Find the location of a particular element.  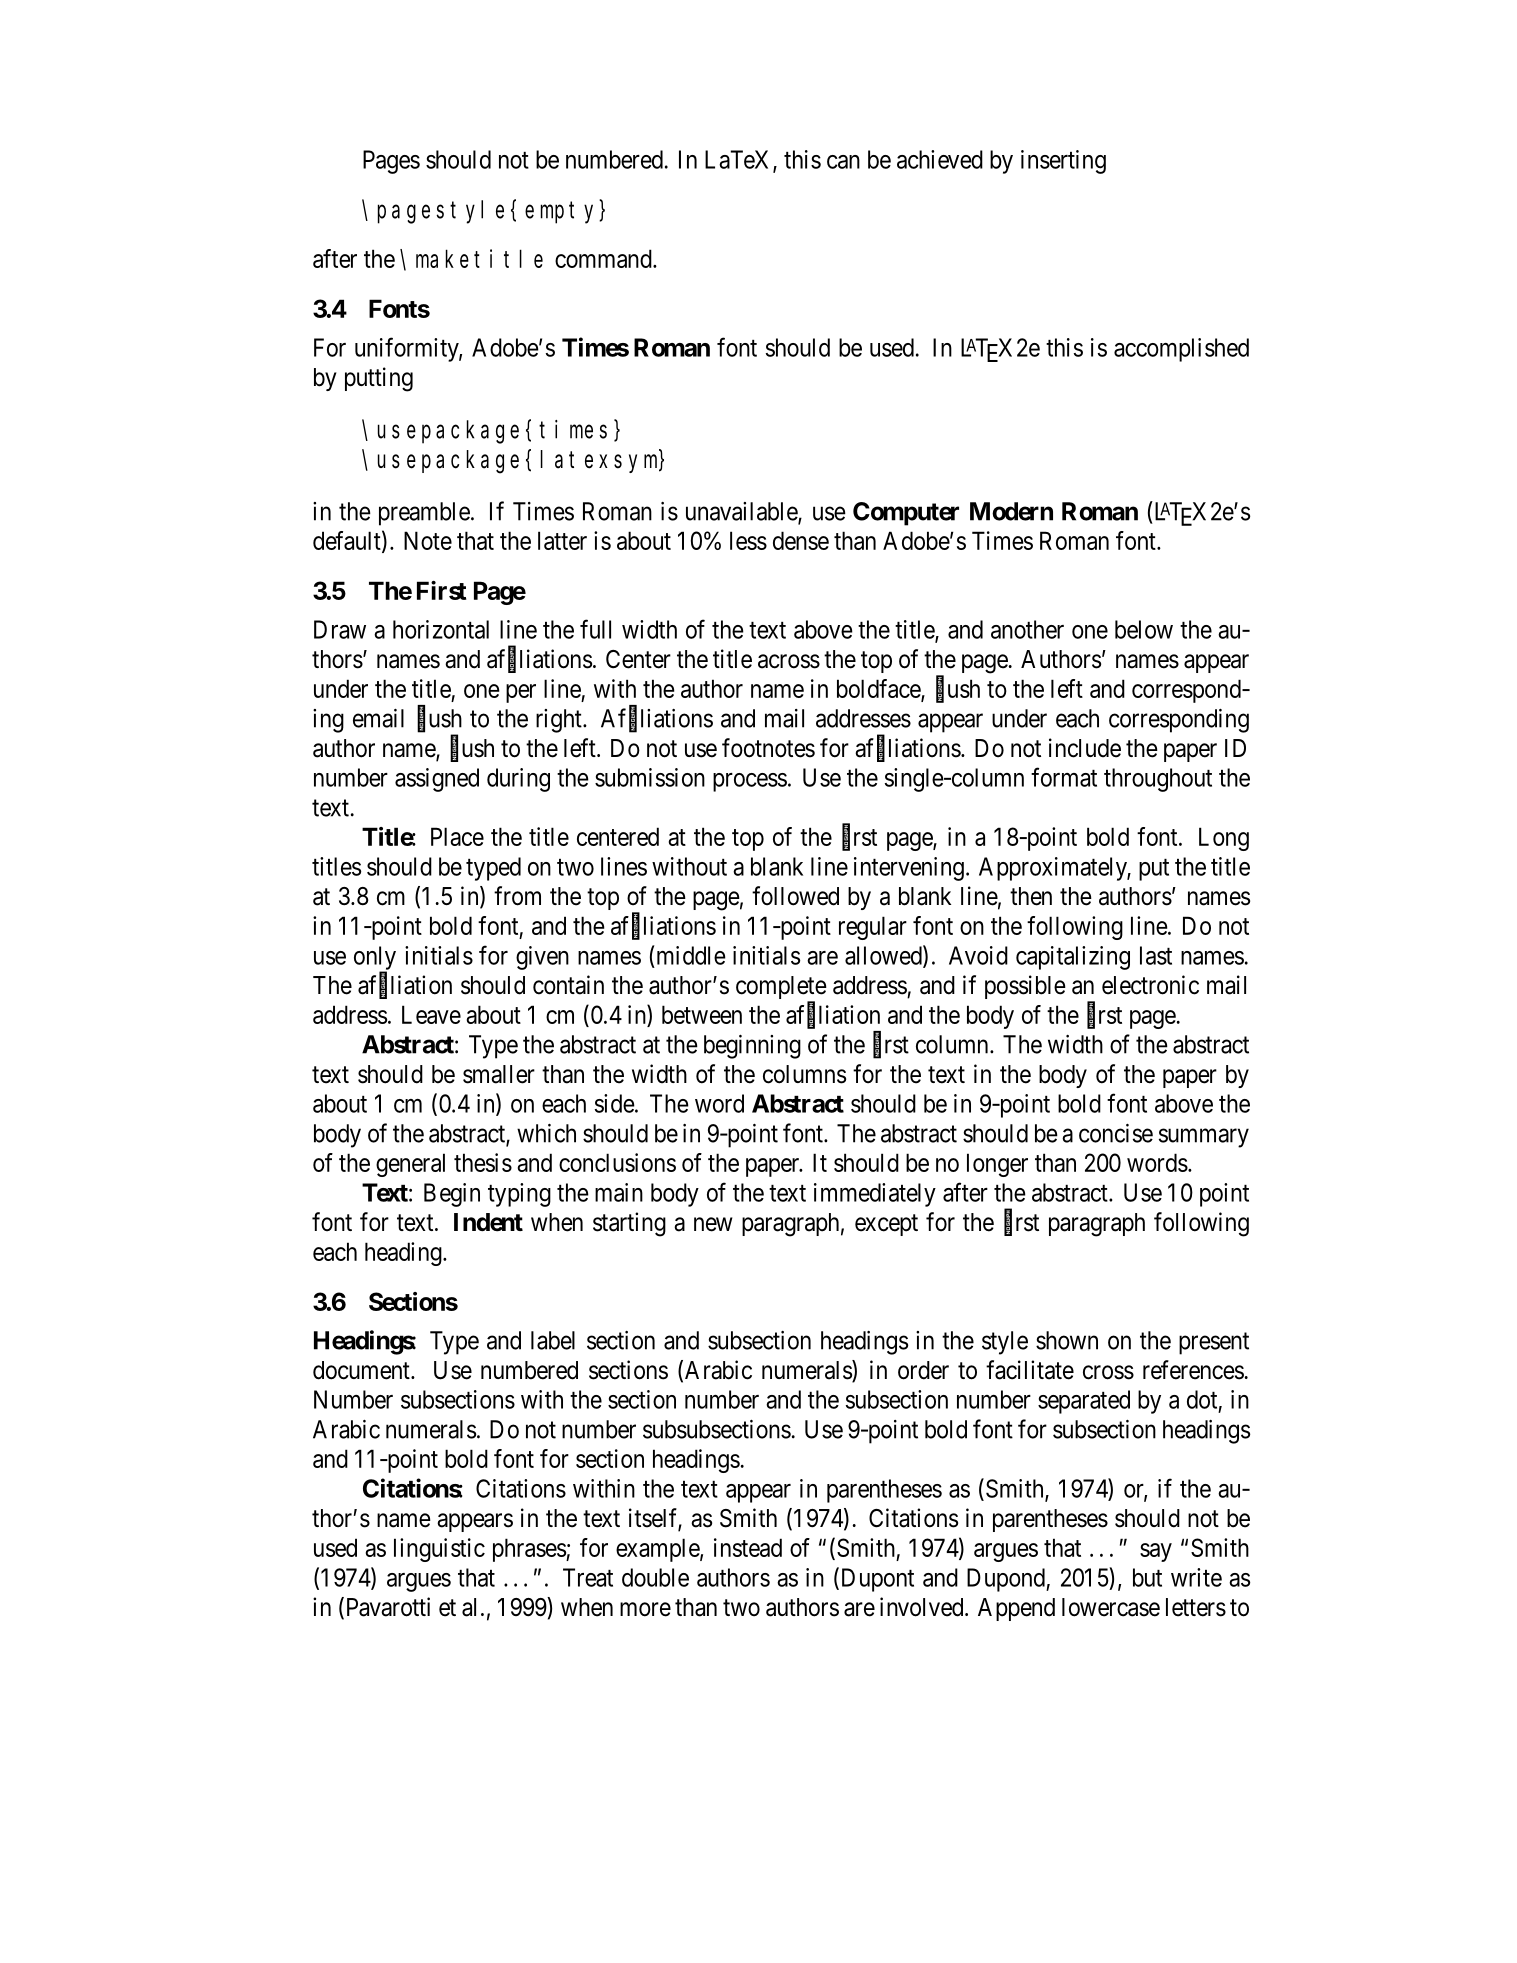

Indent is located at coordinates (488, 1222).
